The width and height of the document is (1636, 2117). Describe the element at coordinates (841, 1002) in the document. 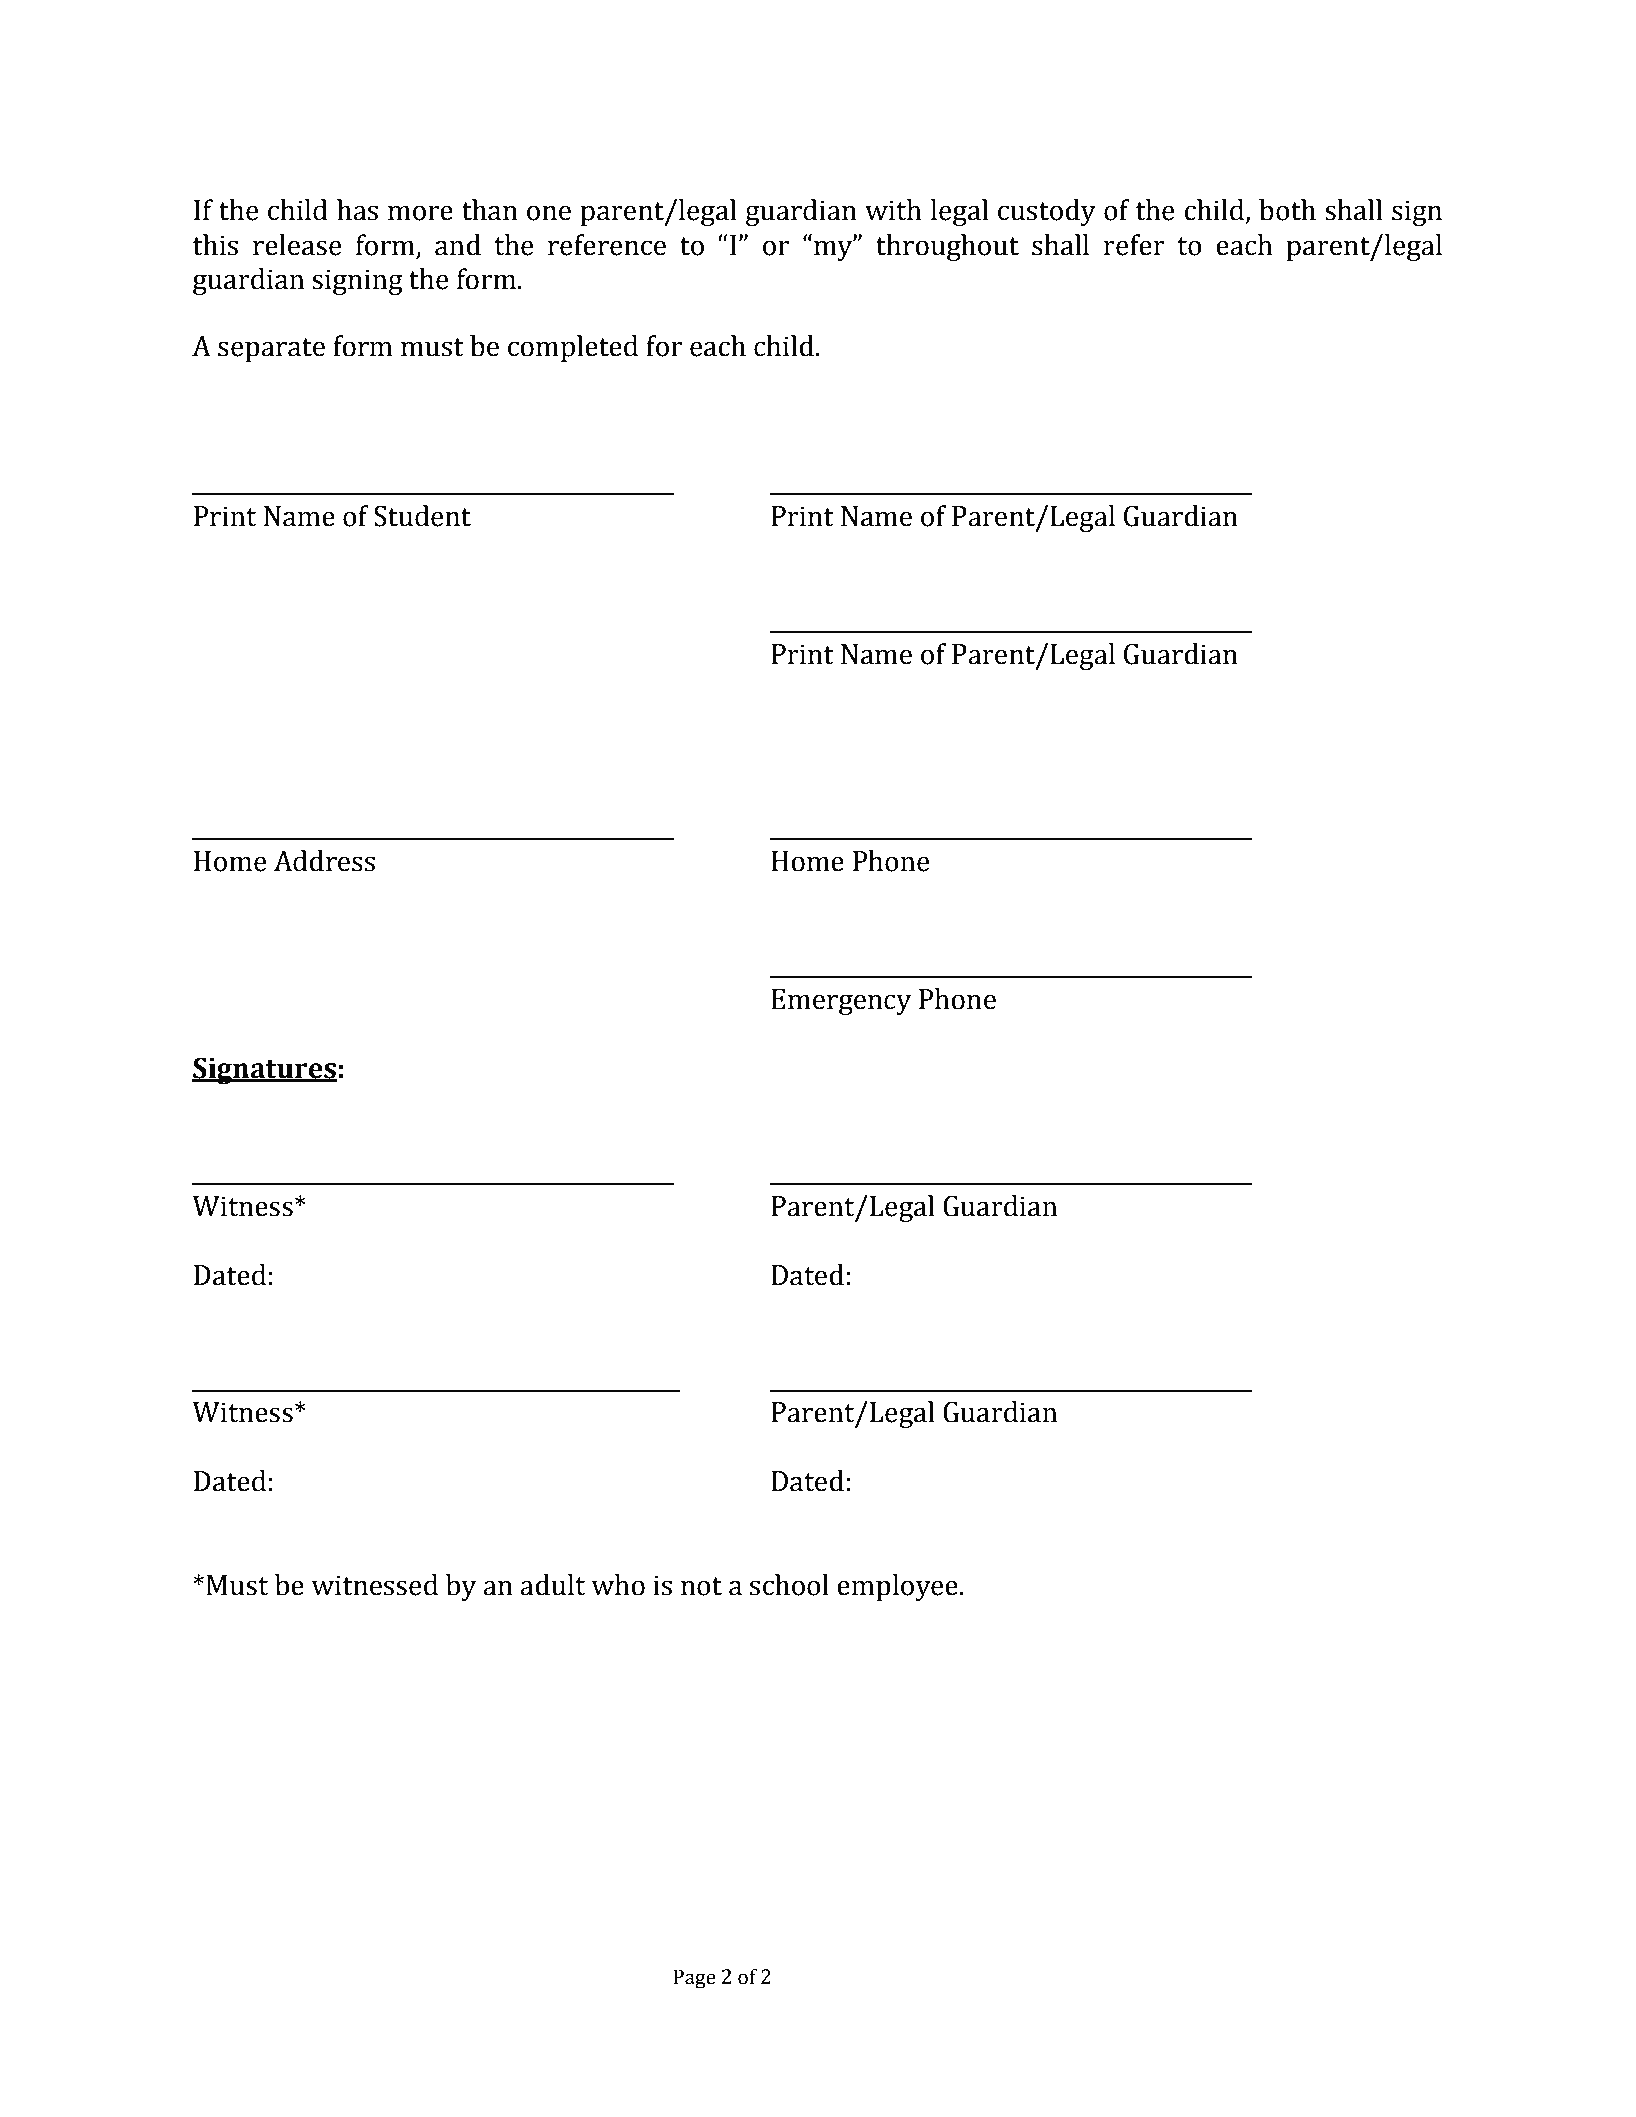

I see `Emergency` at that location.
